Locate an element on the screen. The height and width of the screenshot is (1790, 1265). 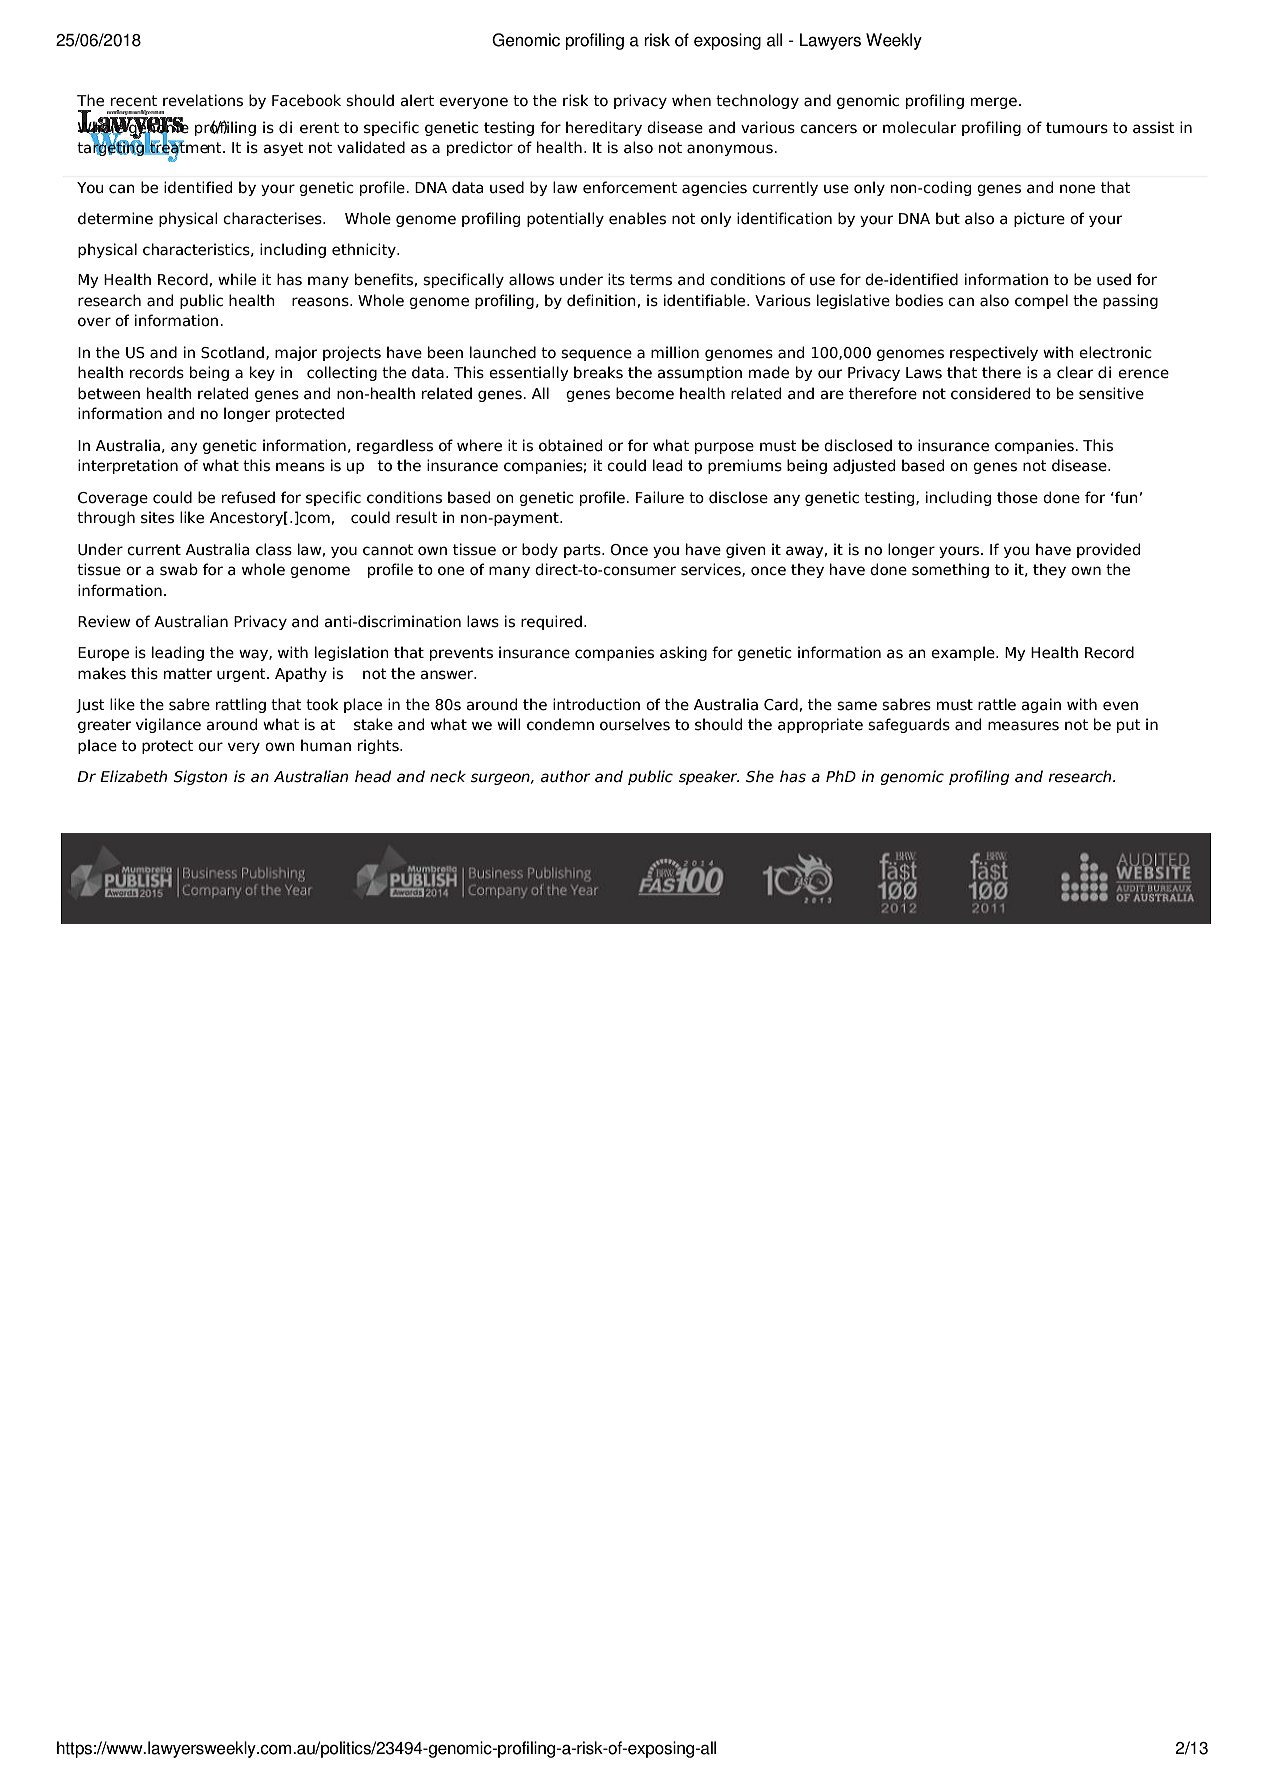
terms is located at coordinates (651, 280).
